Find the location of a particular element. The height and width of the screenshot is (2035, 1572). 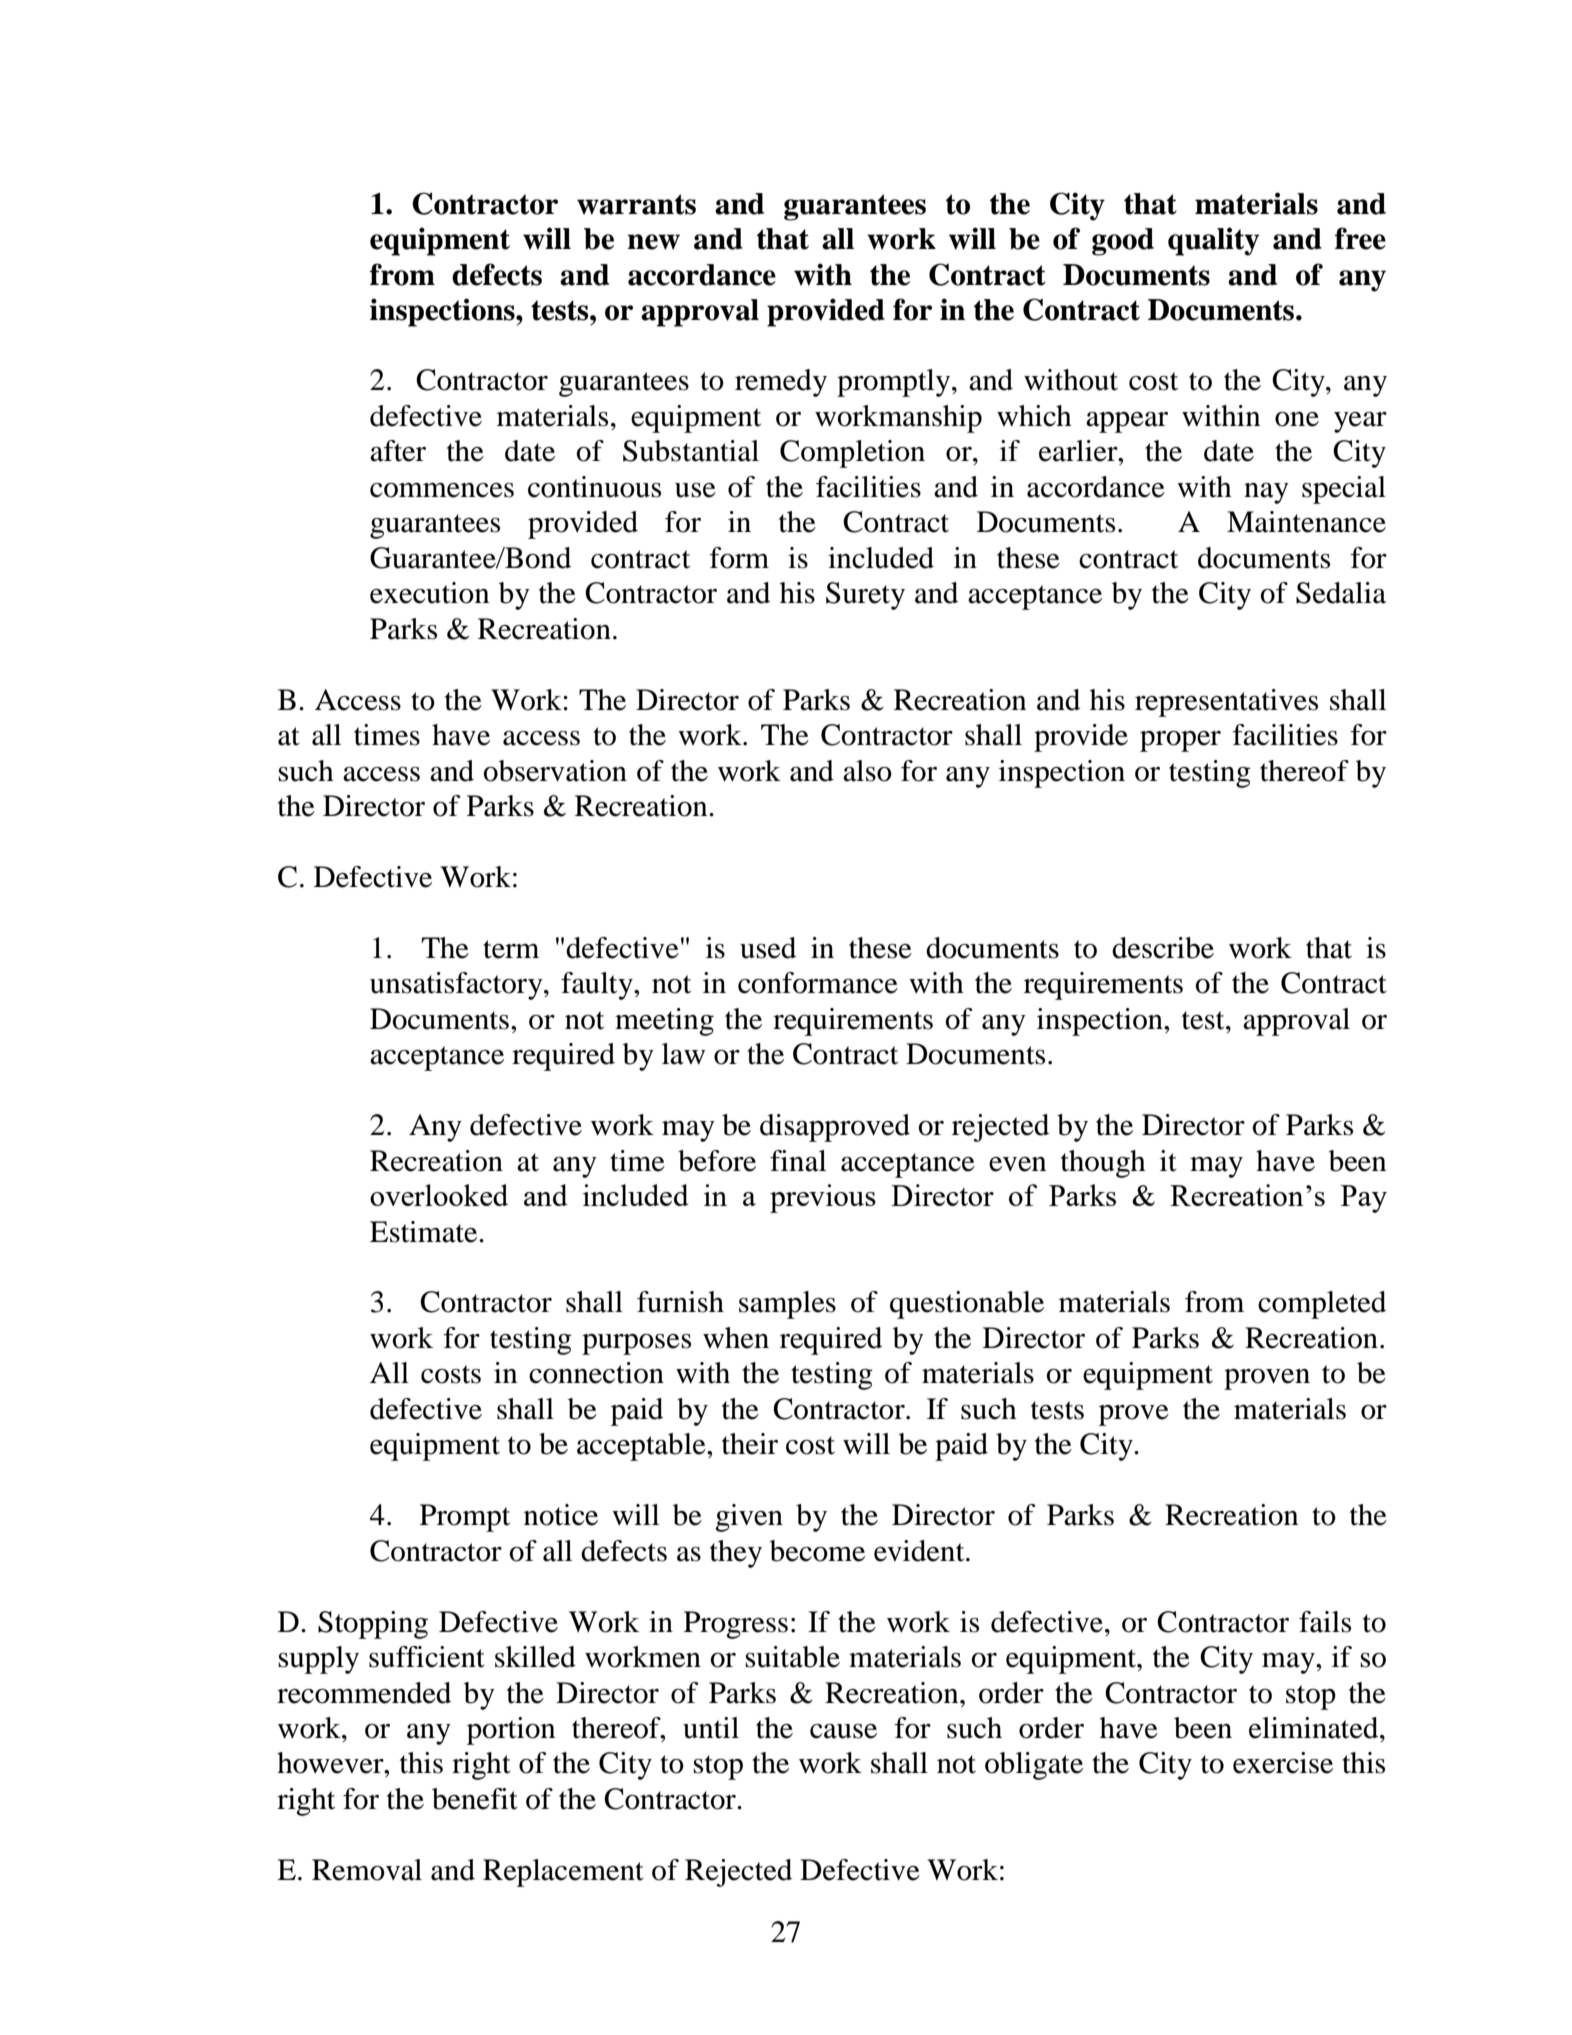

benefit is located at coordinates (475, 1799).
